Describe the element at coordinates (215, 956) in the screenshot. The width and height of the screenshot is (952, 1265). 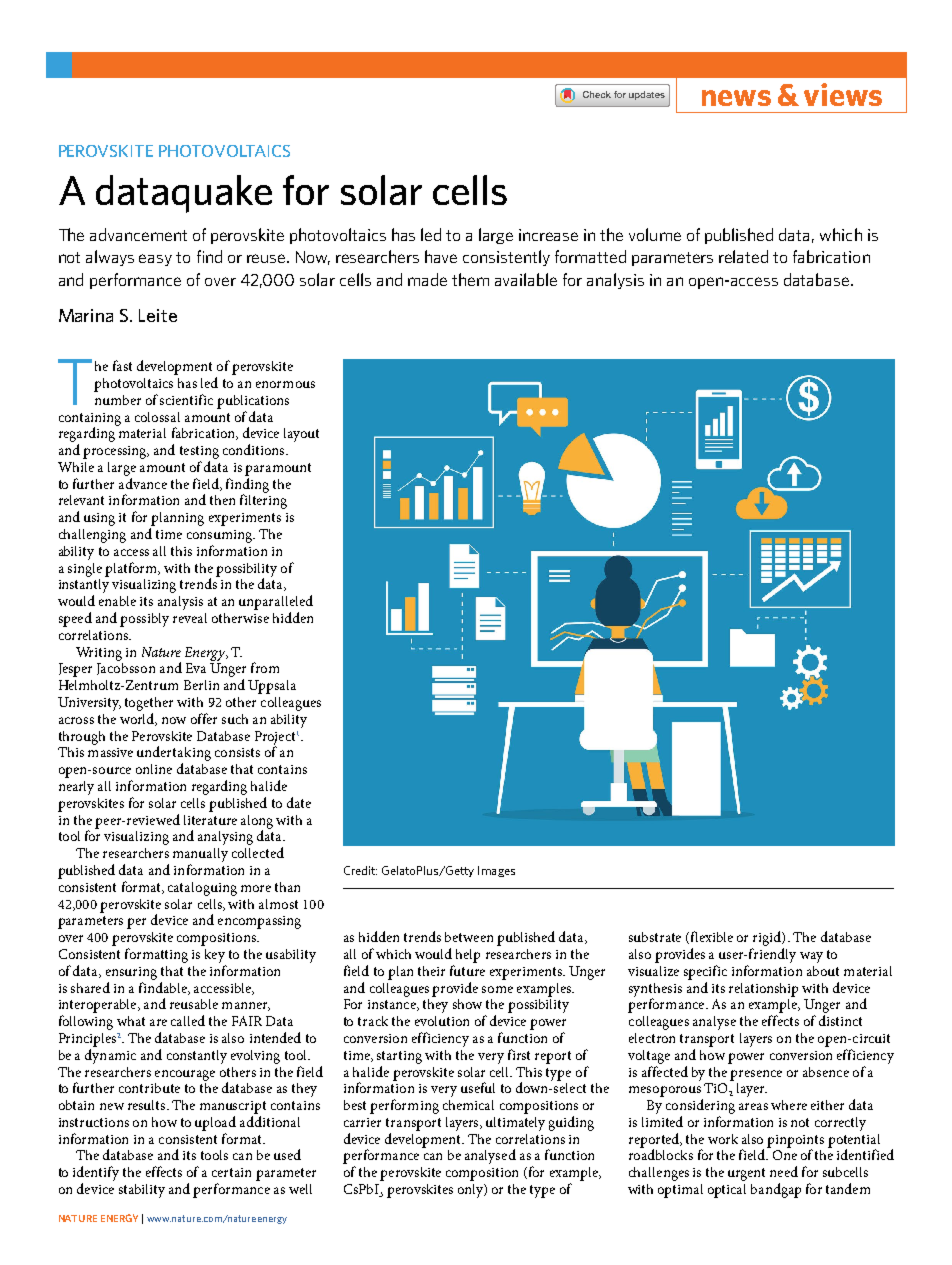
I see `key` at that location.
